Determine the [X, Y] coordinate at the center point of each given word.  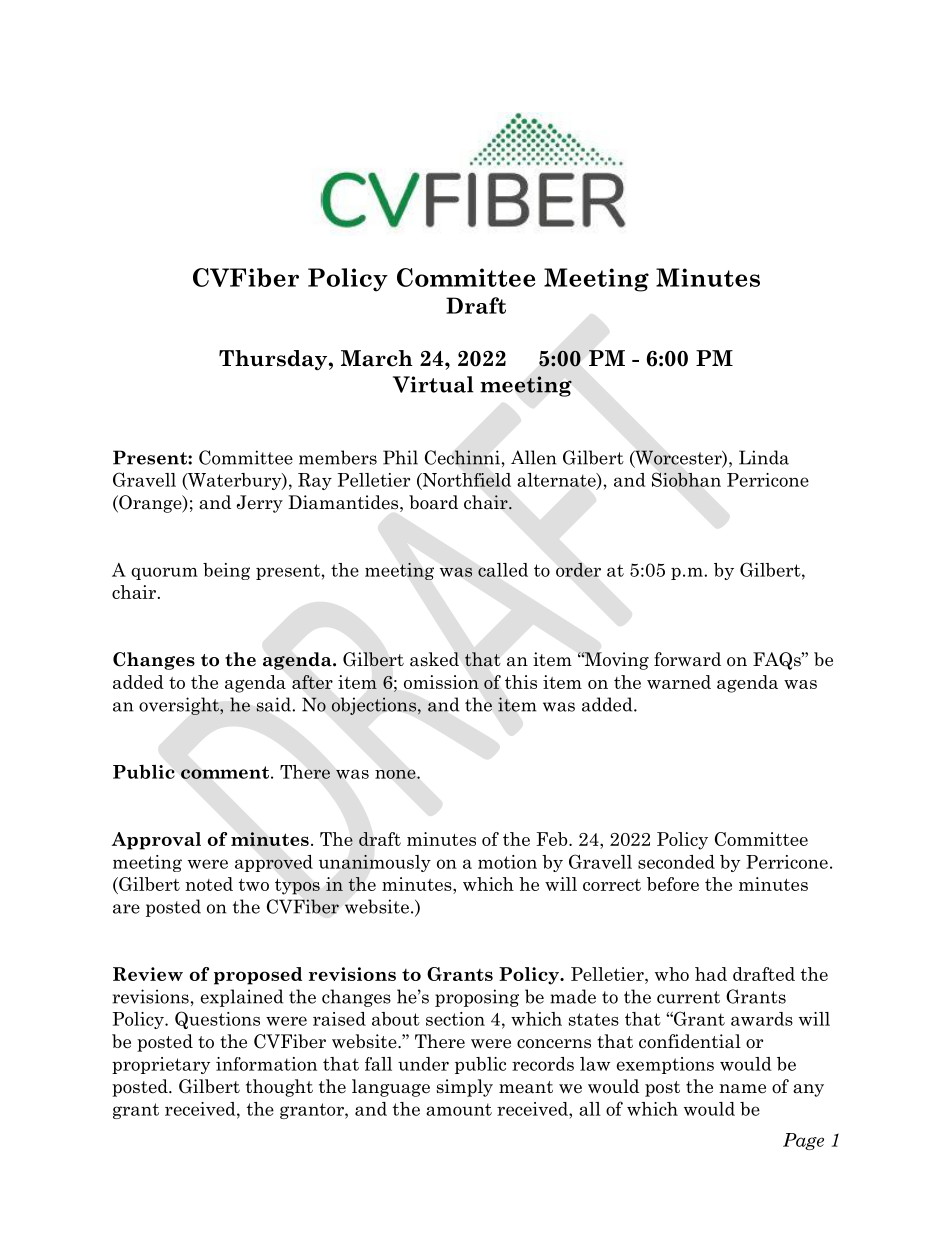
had [711, 974]
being [226, 571]
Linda [764, 457]
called [503, 570]
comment [225, 772]
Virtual [433, 384]
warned [679, 682]
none [396, 774]
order [578, 570]
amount [459, 1109]
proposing [477, 998]
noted [209, 884]
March [377, 358]
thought [279, 1088]
